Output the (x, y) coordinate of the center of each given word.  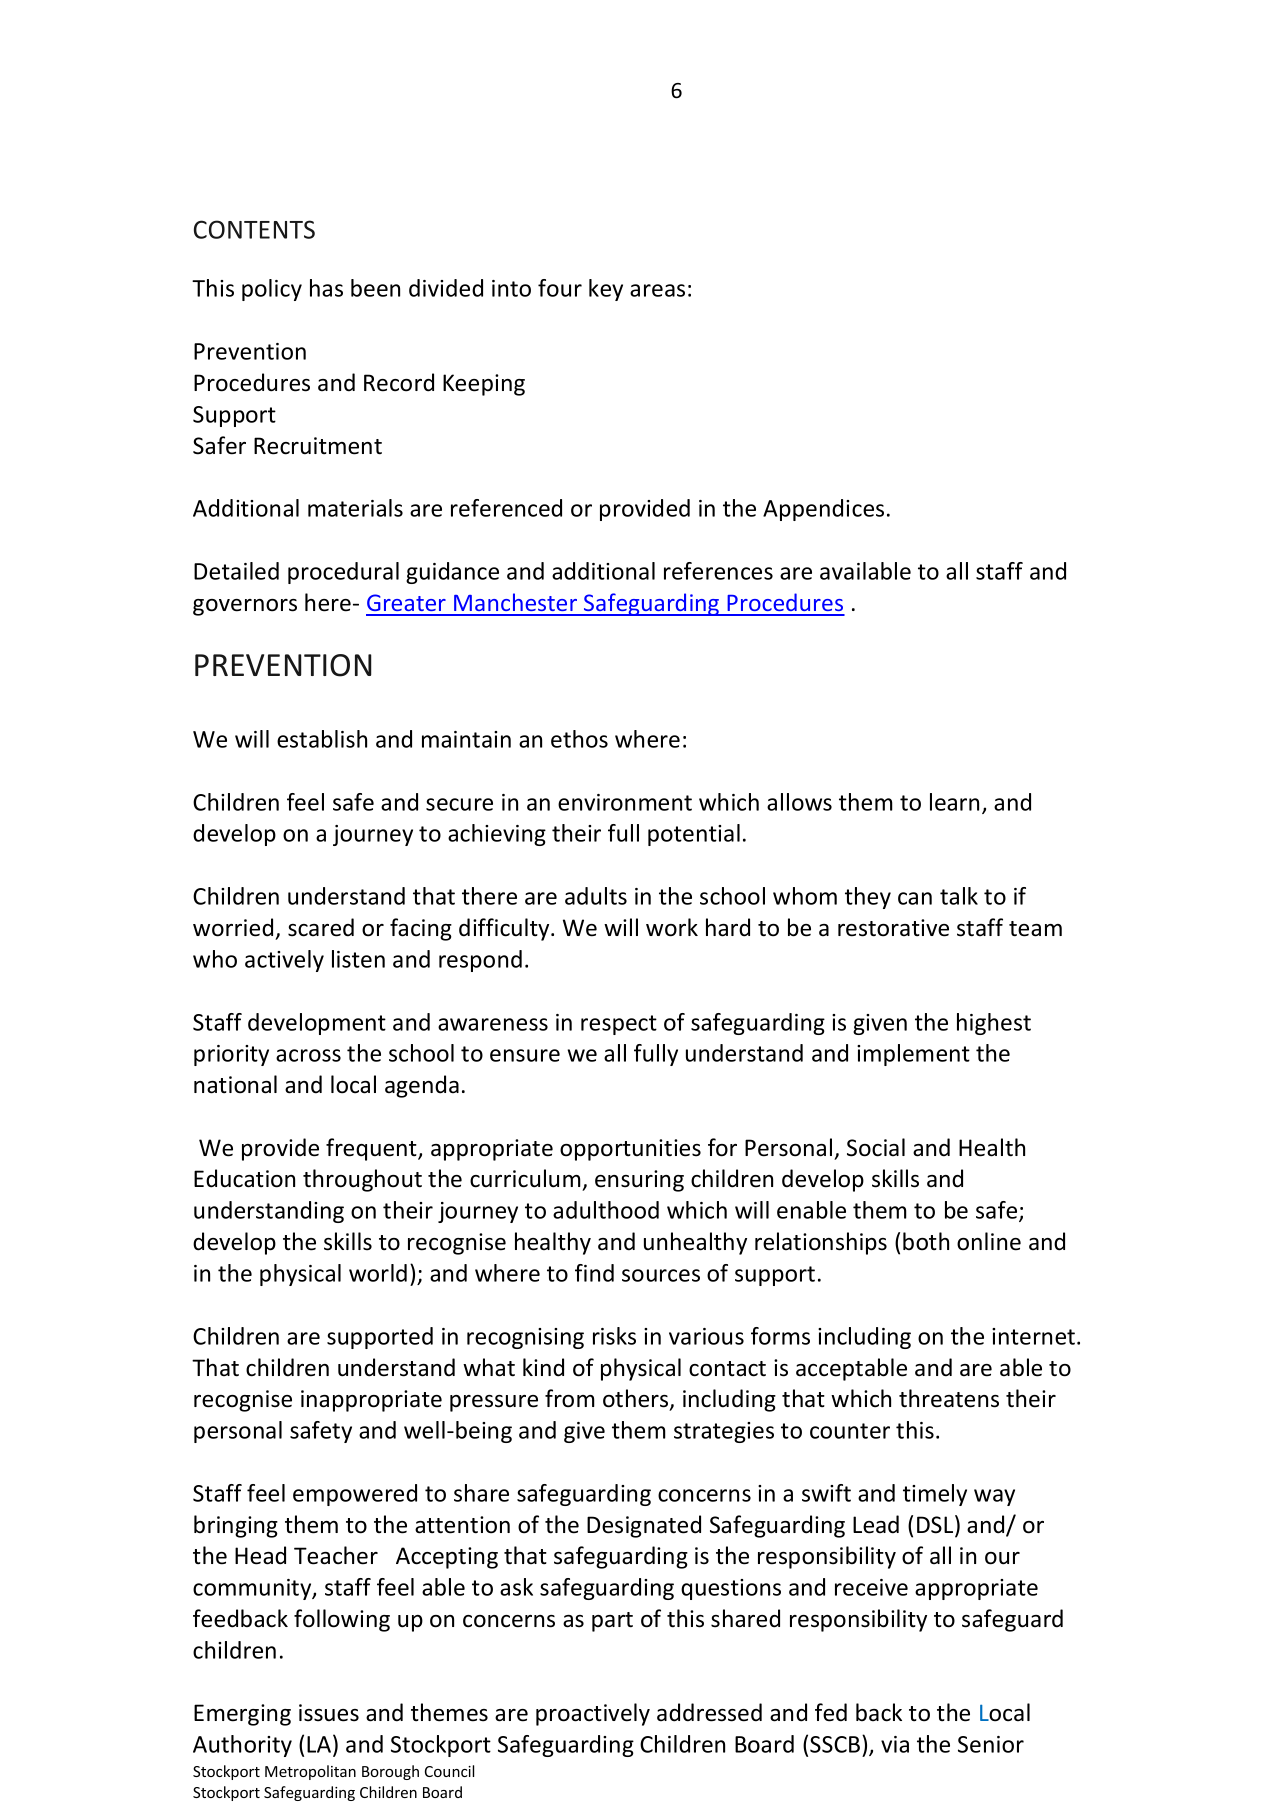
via (895, 1744)
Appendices (823, 510)
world (378, 1273)
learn (954, 802)
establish (322, 739)
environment (625, 802)
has (326, 288)
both (926, 1241)
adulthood (606, 1210)
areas (657, 290)
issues (329, 1713)
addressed (709, 1712)
